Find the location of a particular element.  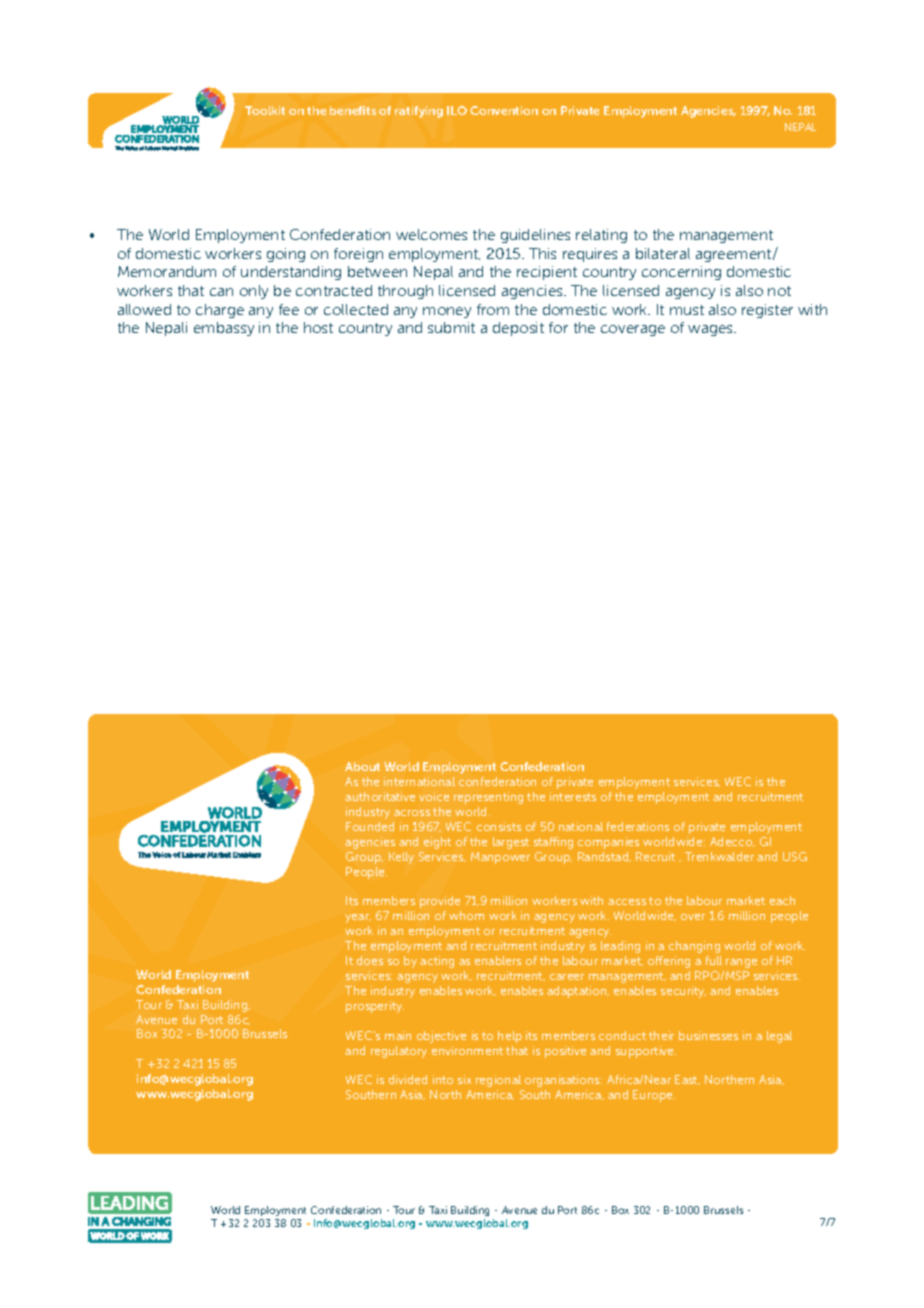

bilateral is located at coordinates (663, 253).
